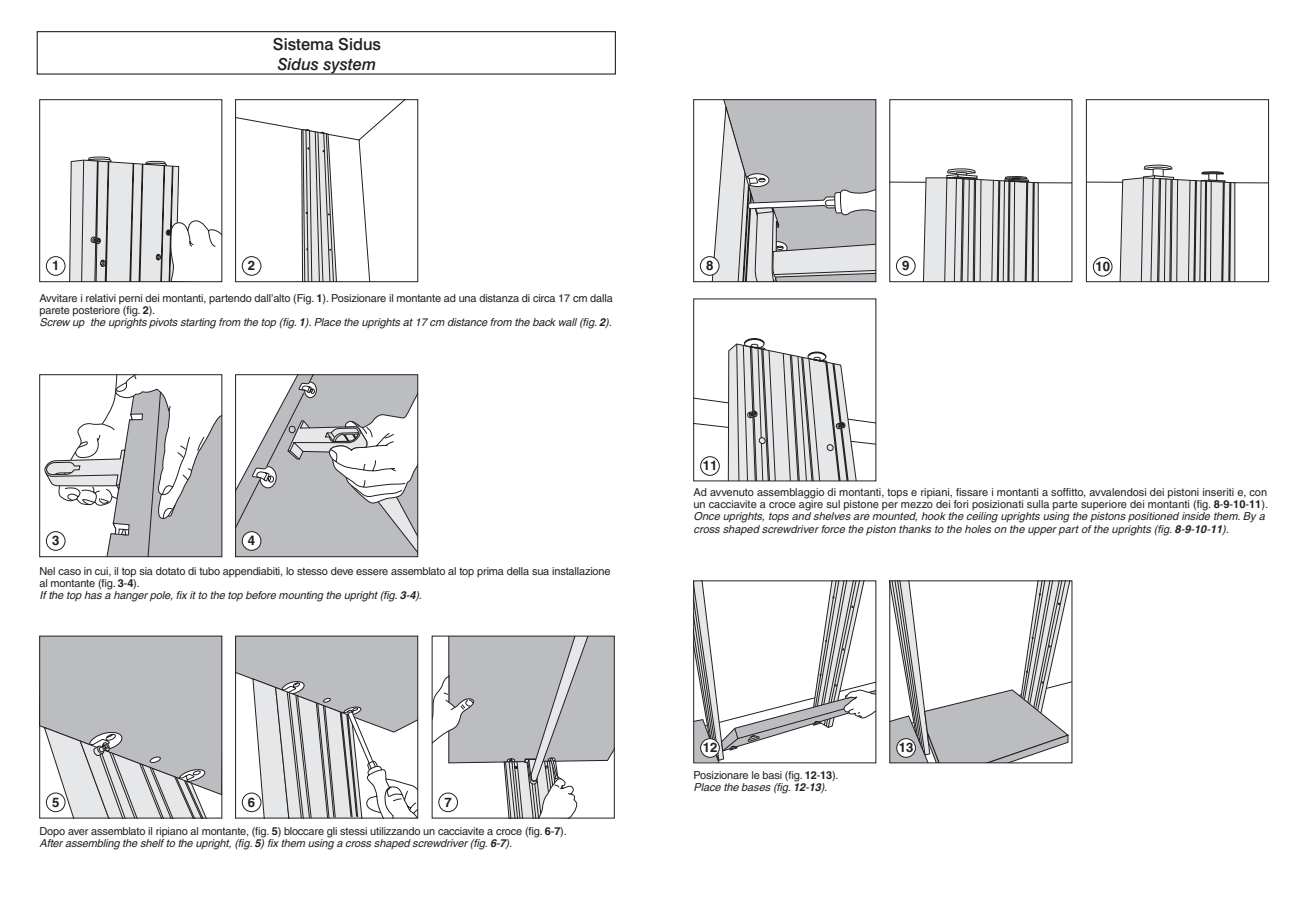  I want to click on circa, so click(544, 298).
